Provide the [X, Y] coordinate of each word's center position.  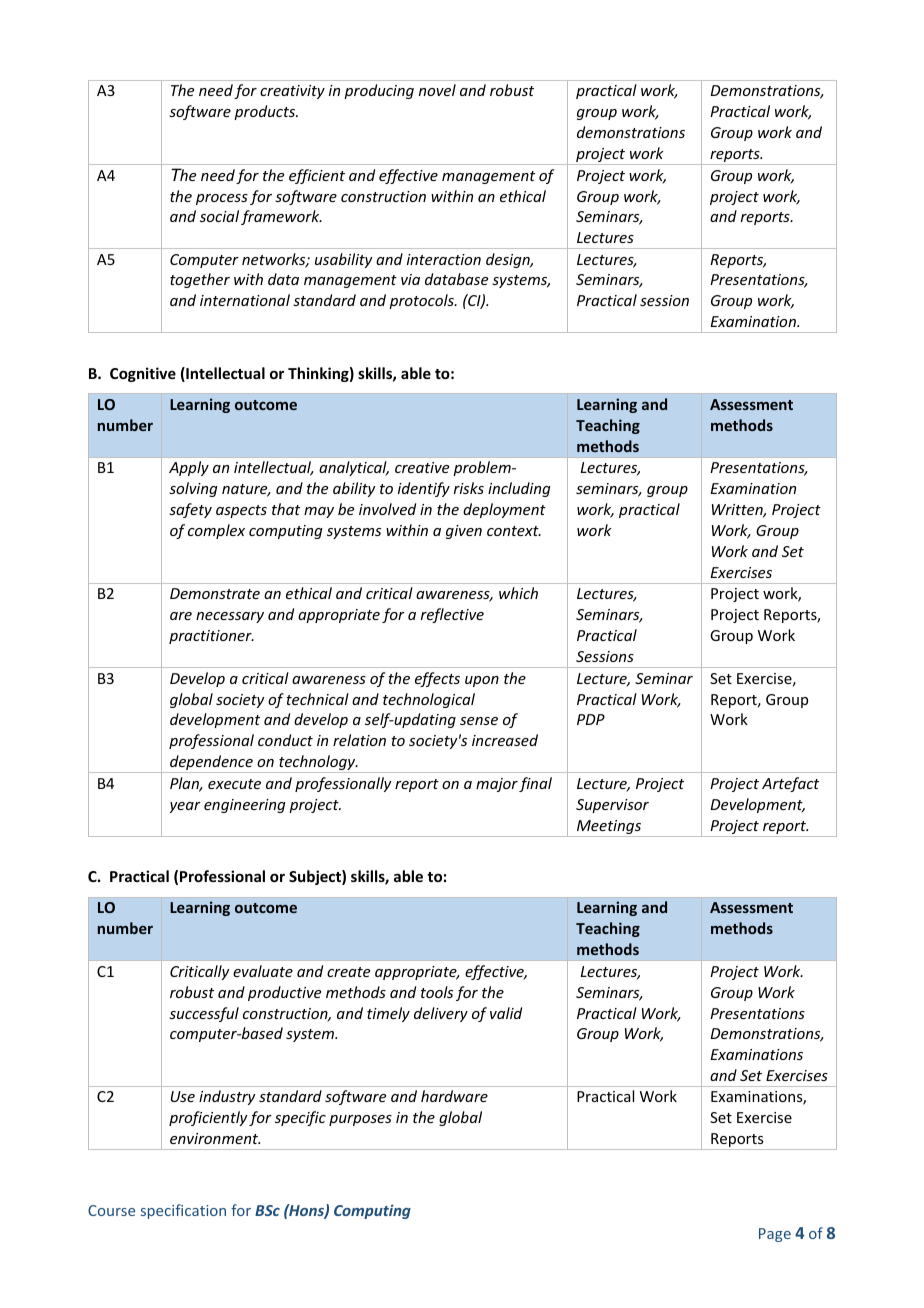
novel [437, 90]
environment [215, 1138]
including [519, 489]
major [497, 785]
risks [469, 488]
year [185, 807]
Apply [189, 468]
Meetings [609, 828]
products [265, 112]
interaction [444, 259]
